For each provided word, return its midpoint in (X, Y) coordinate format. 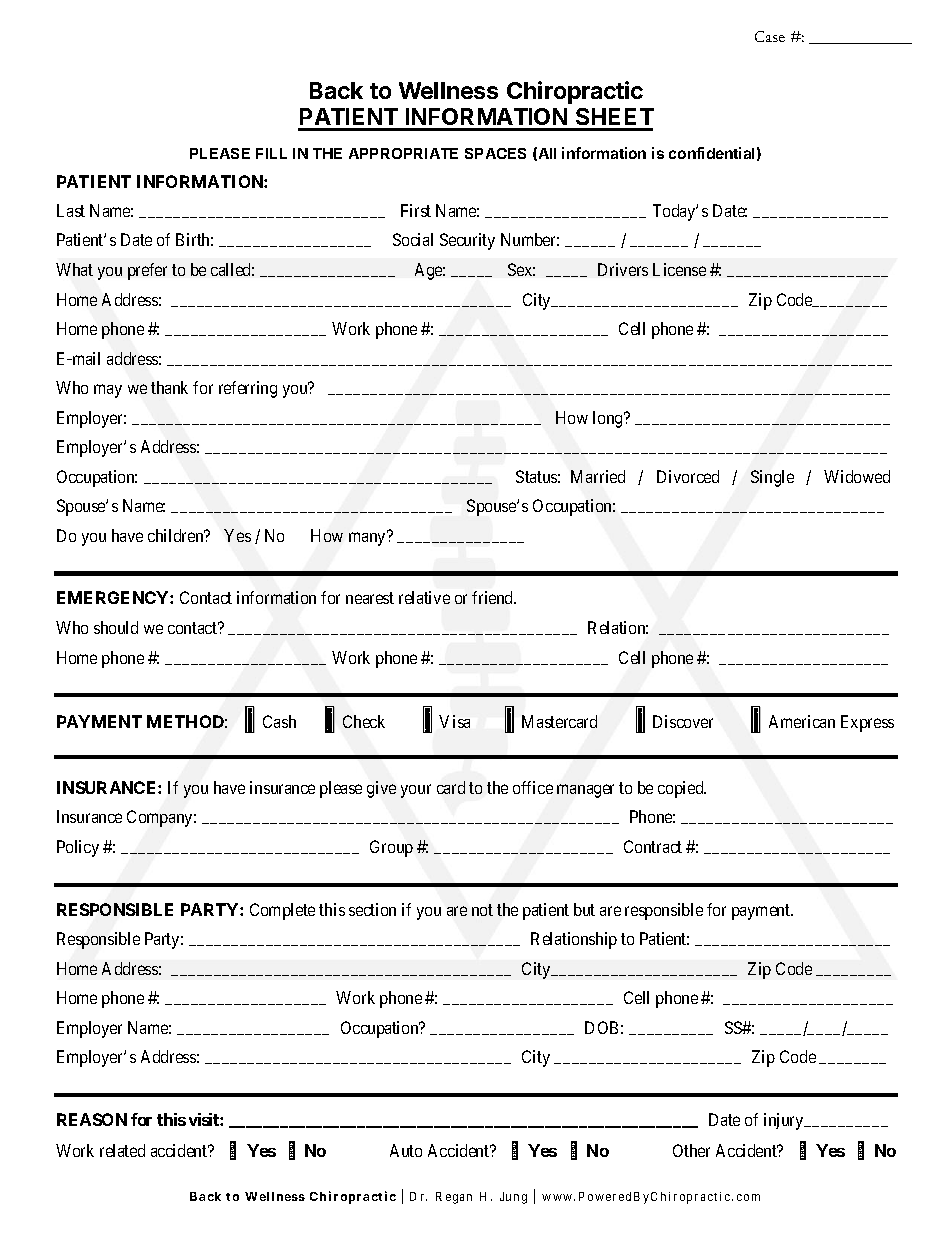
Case (770, 36)
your (416, 791)
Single (772, 478)
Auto (406, 1150)
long (609, 419)
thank (169, 387)
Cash (279, 721)
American (802, 721)
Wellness (448, 90)
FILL (271, 153)
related (122, 1150)
